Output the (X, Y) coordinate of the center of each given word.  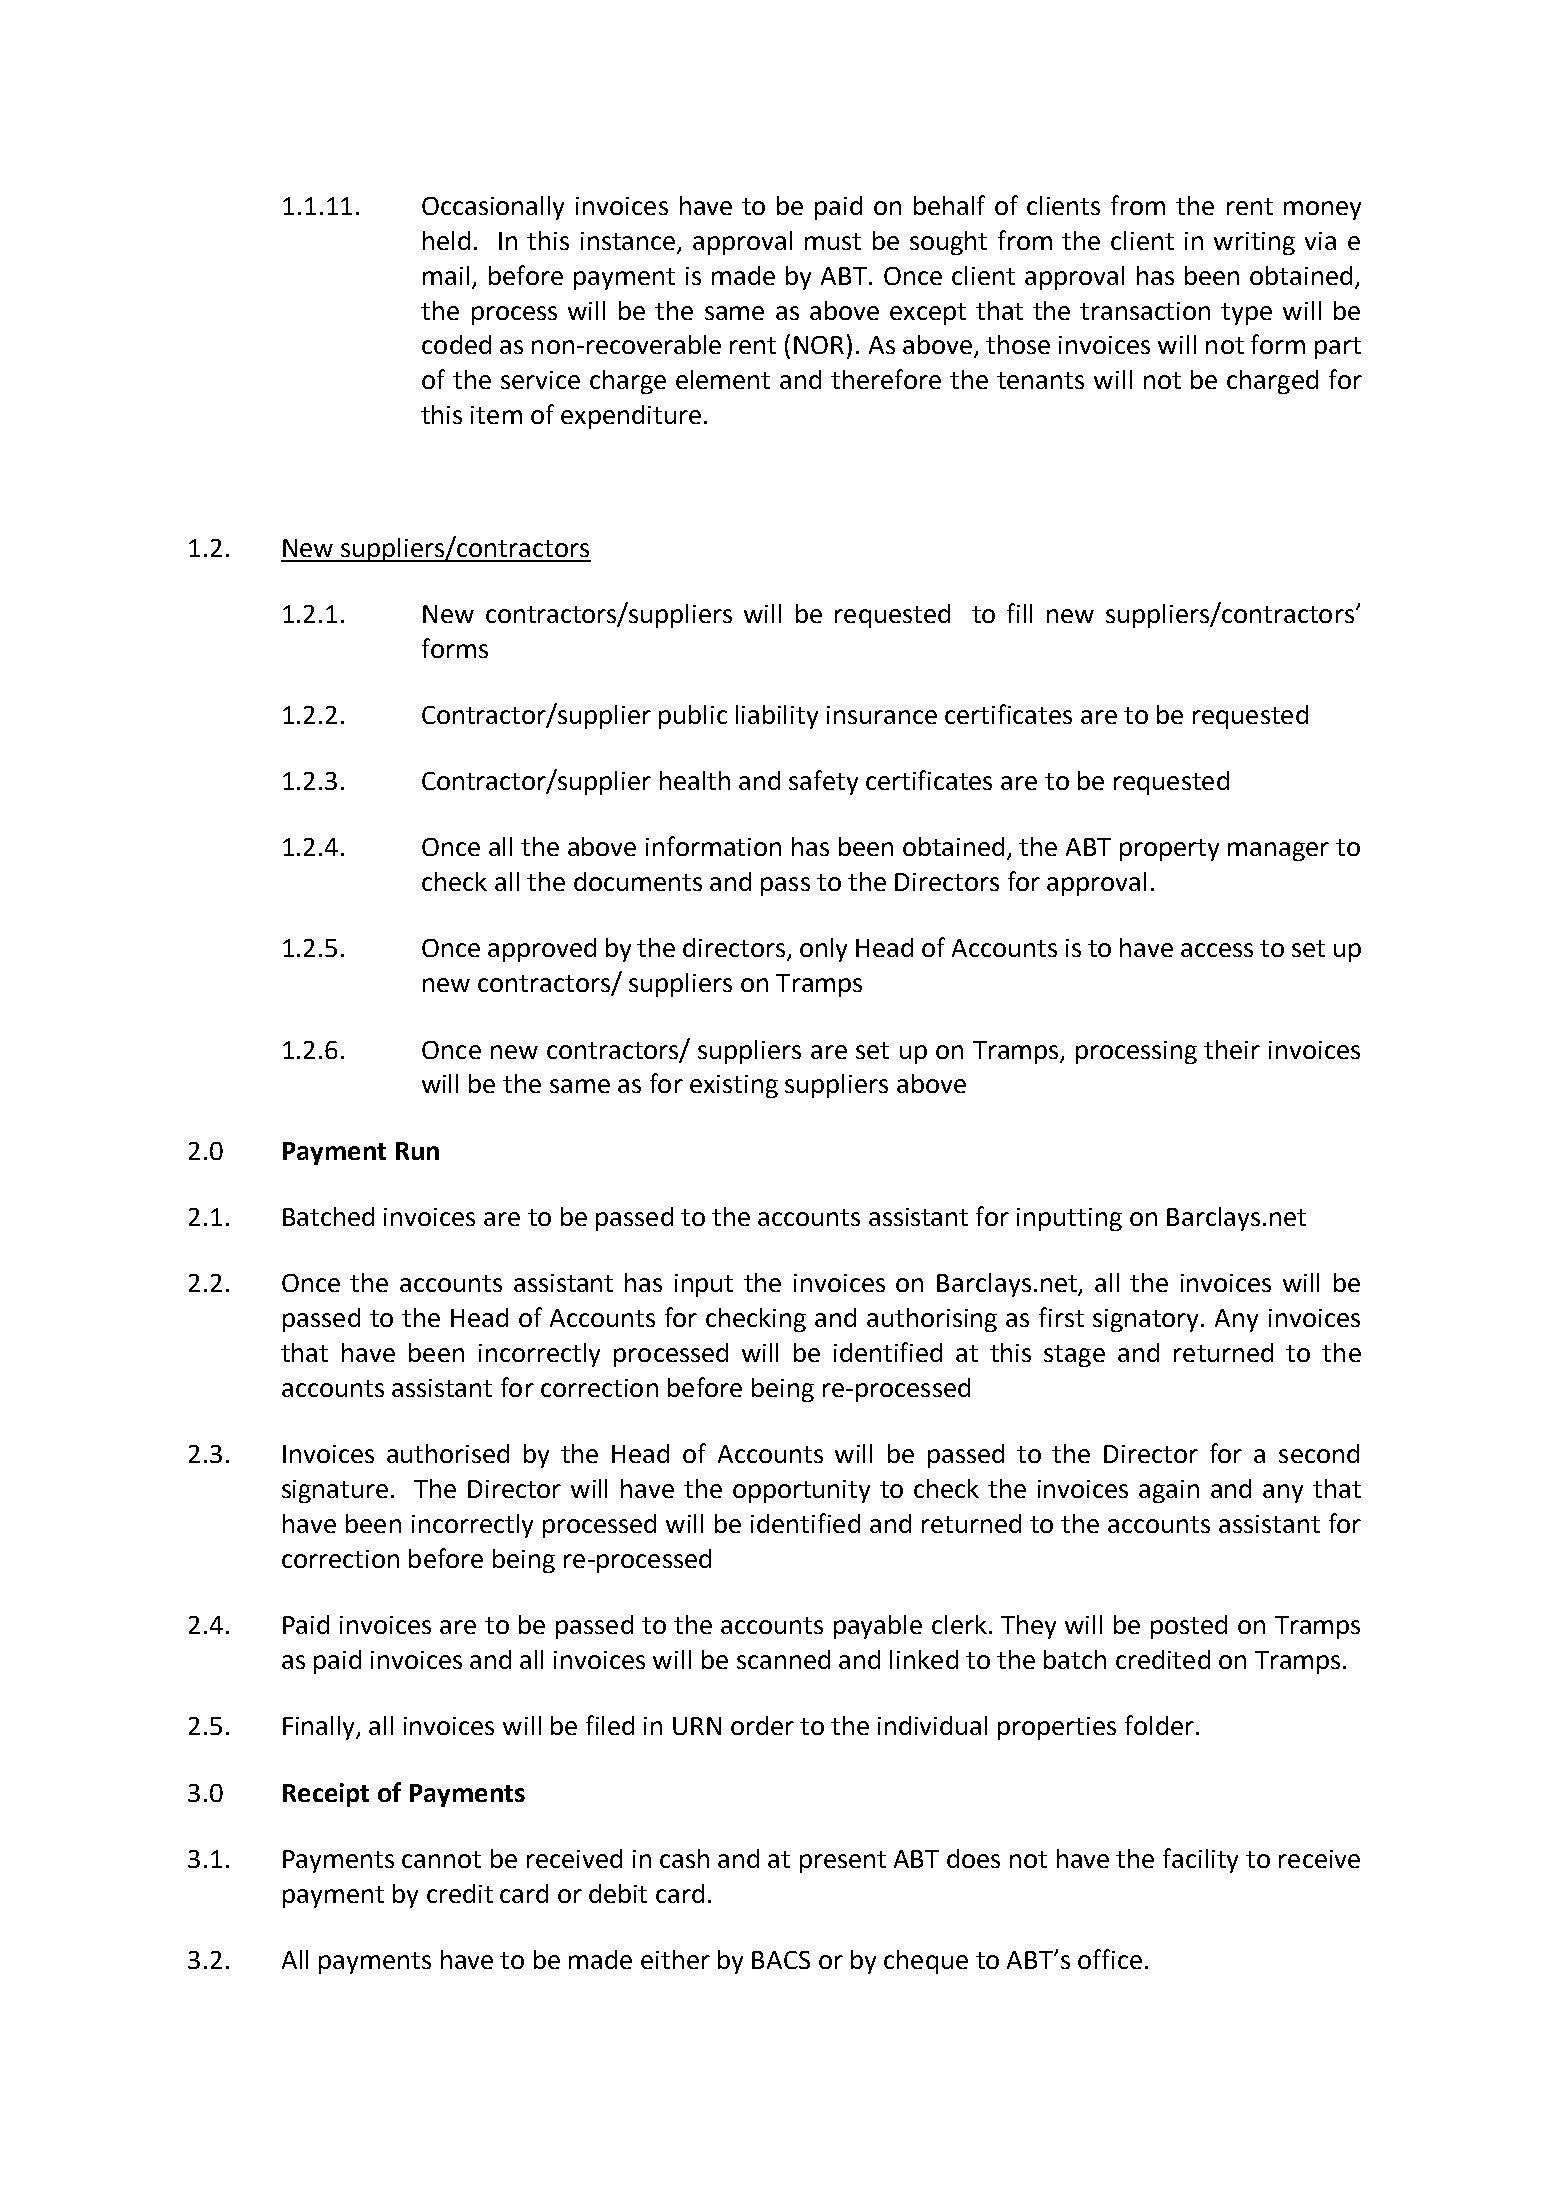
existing (734, 1086)
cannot (441, 1859)
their (1232, 1049)
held (446, 240)
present (843, 1862)
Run (417, 1151)
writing (1254, 243)
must (833, 241)
